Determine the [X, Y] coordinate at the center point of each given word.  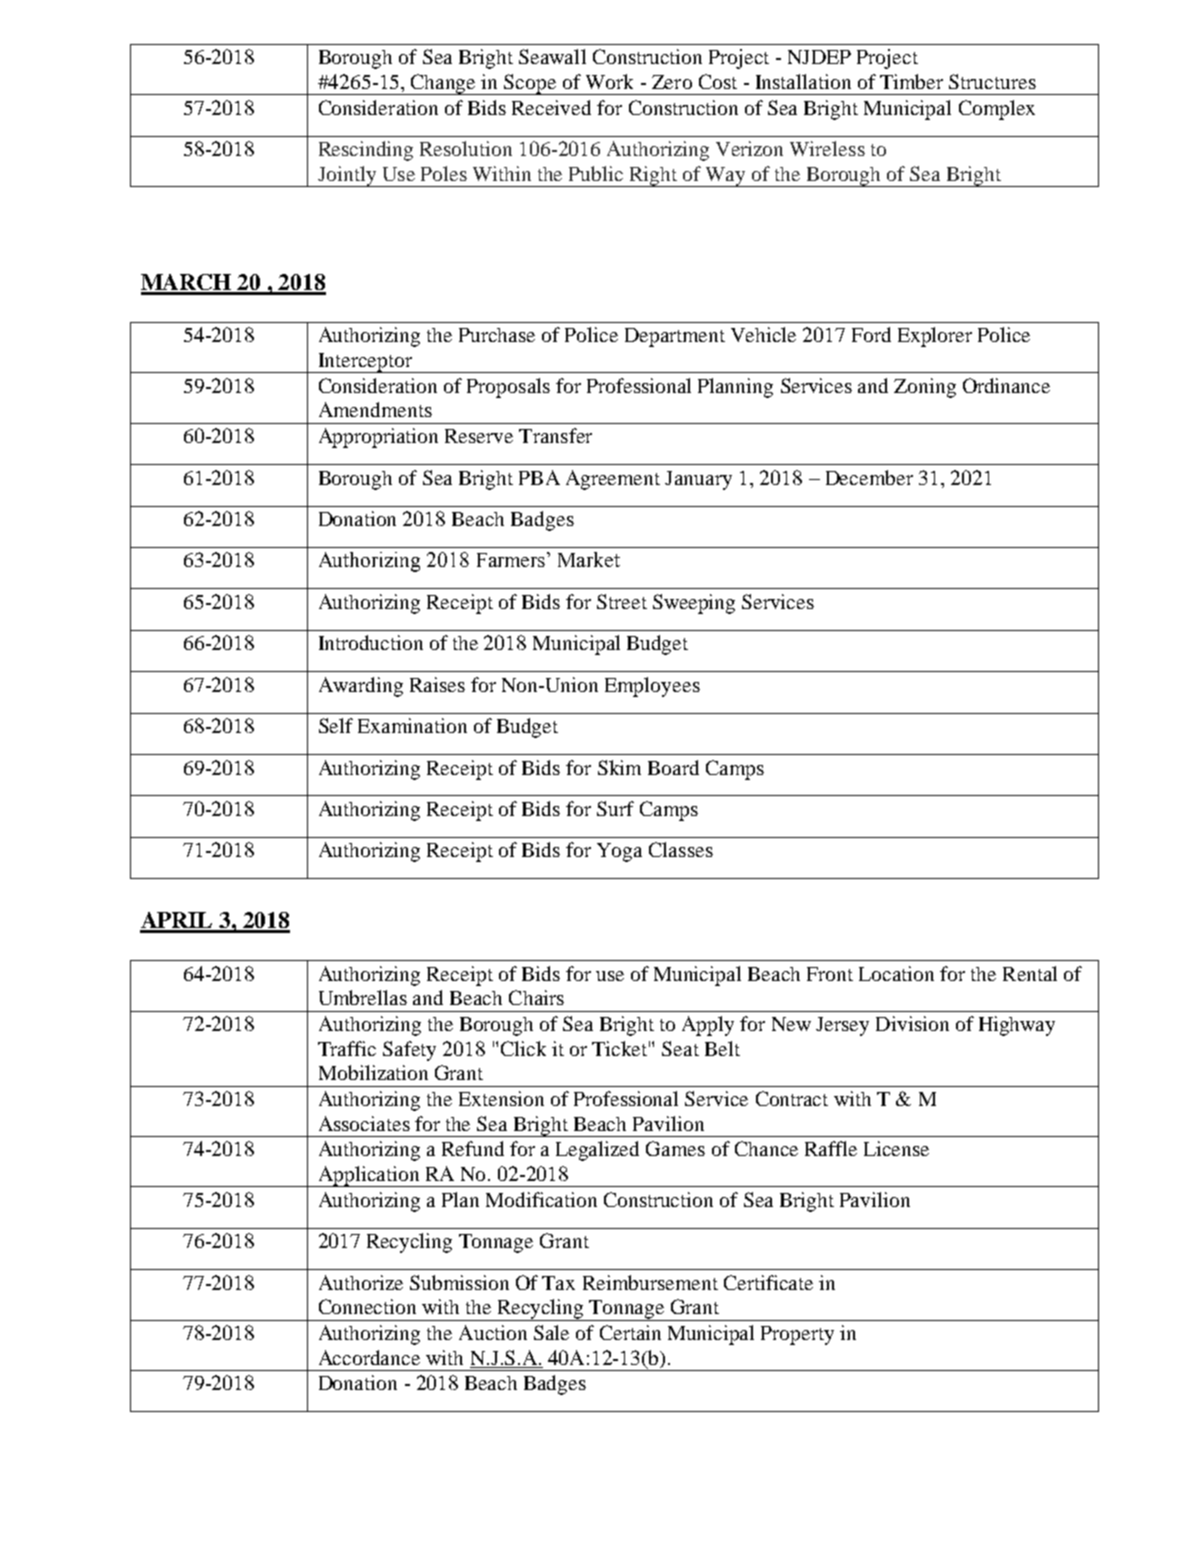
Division [912, 1023]
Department [675, 337]
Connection [367, 1306]
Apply [708, 1026]
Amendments [375, 409]
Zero [672, 82]
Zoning [925, 388]
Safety [409, 1051]
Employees [652, 687]
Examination [412, 725]
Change [444, 84]
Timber [911, 81]
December [869, 477]
